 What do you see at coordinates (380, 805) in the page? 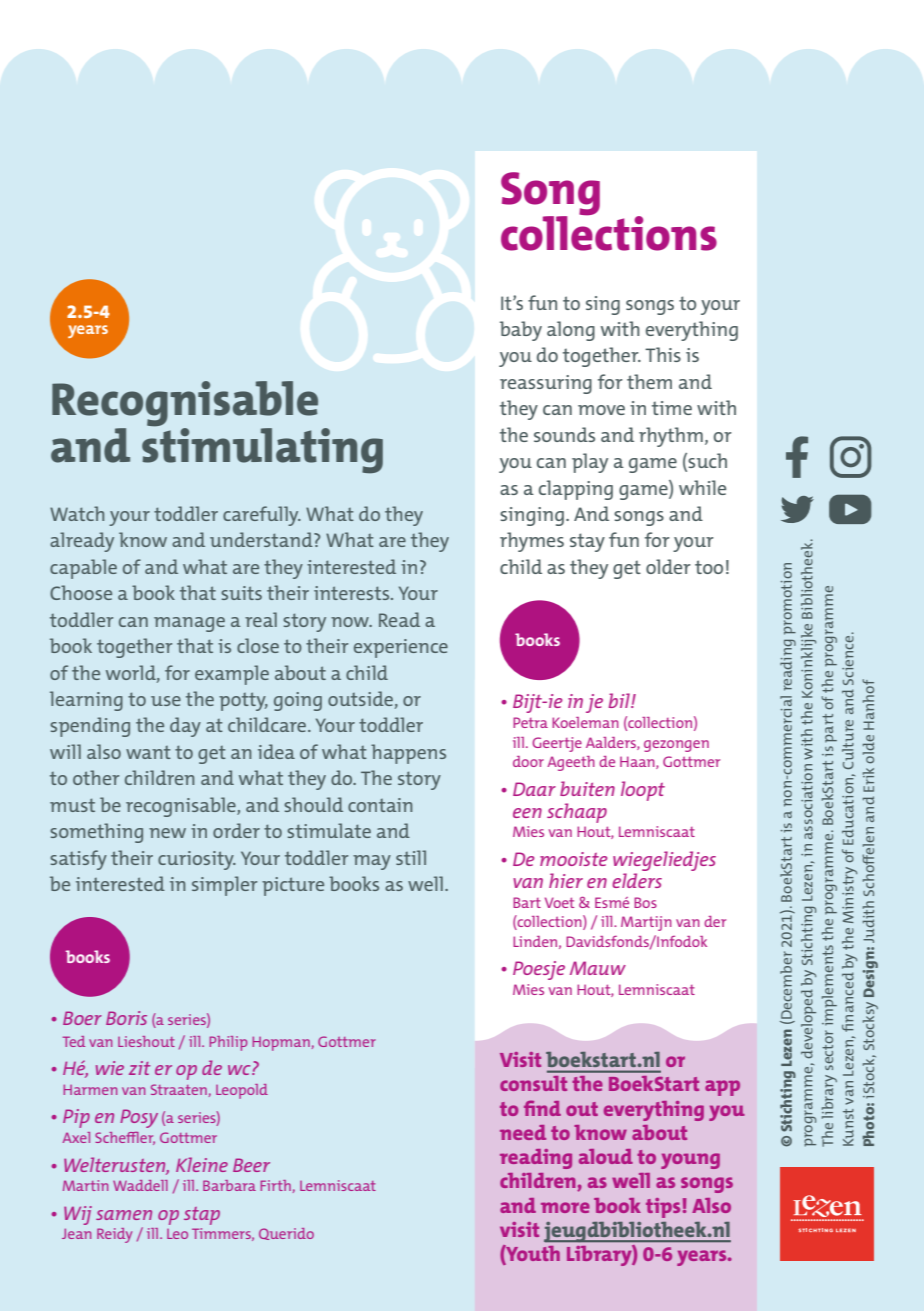
I see `contain` at bounding box center [380, 805].
